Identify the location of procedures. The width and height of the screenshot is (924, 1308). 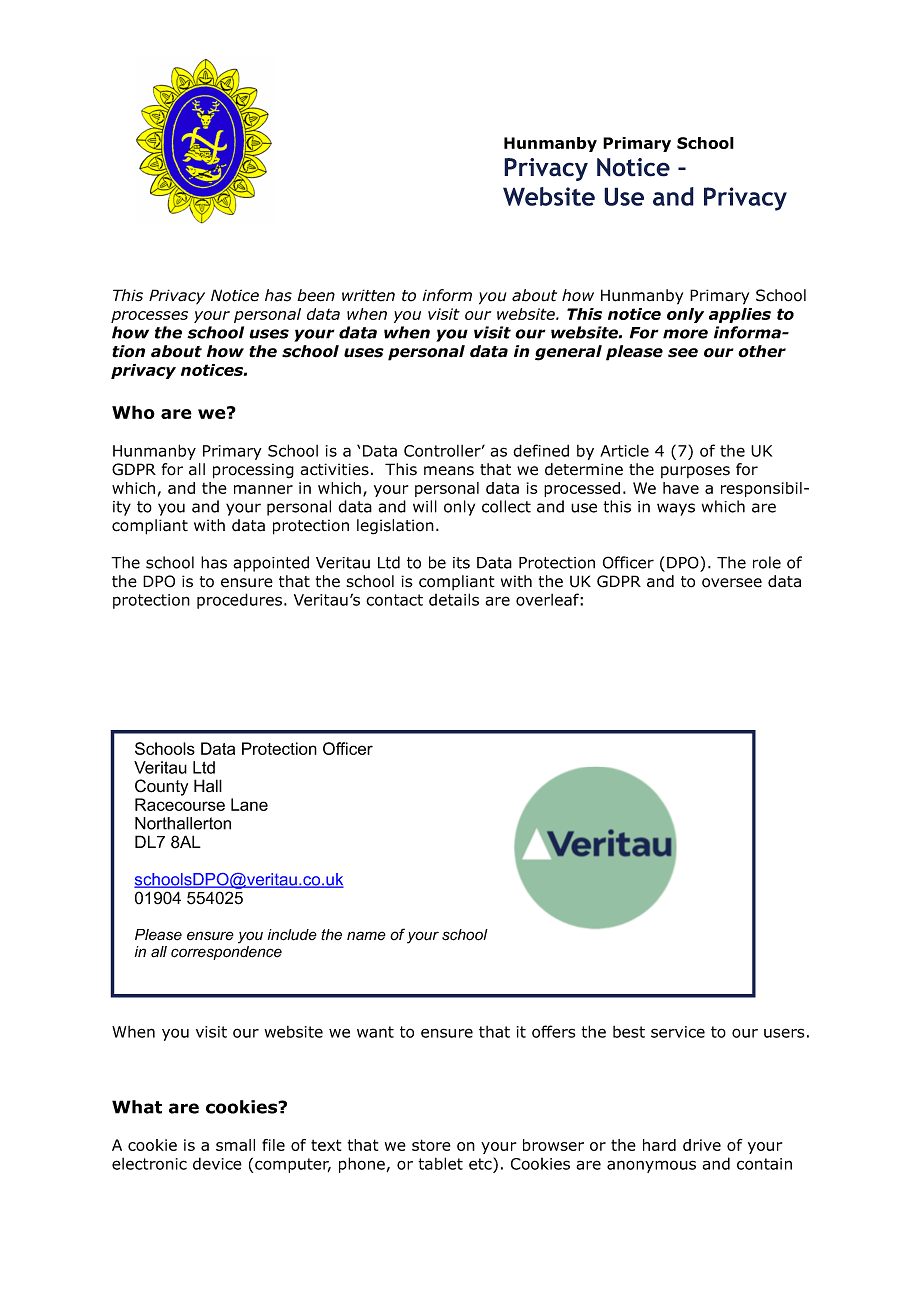
(239, 601).
